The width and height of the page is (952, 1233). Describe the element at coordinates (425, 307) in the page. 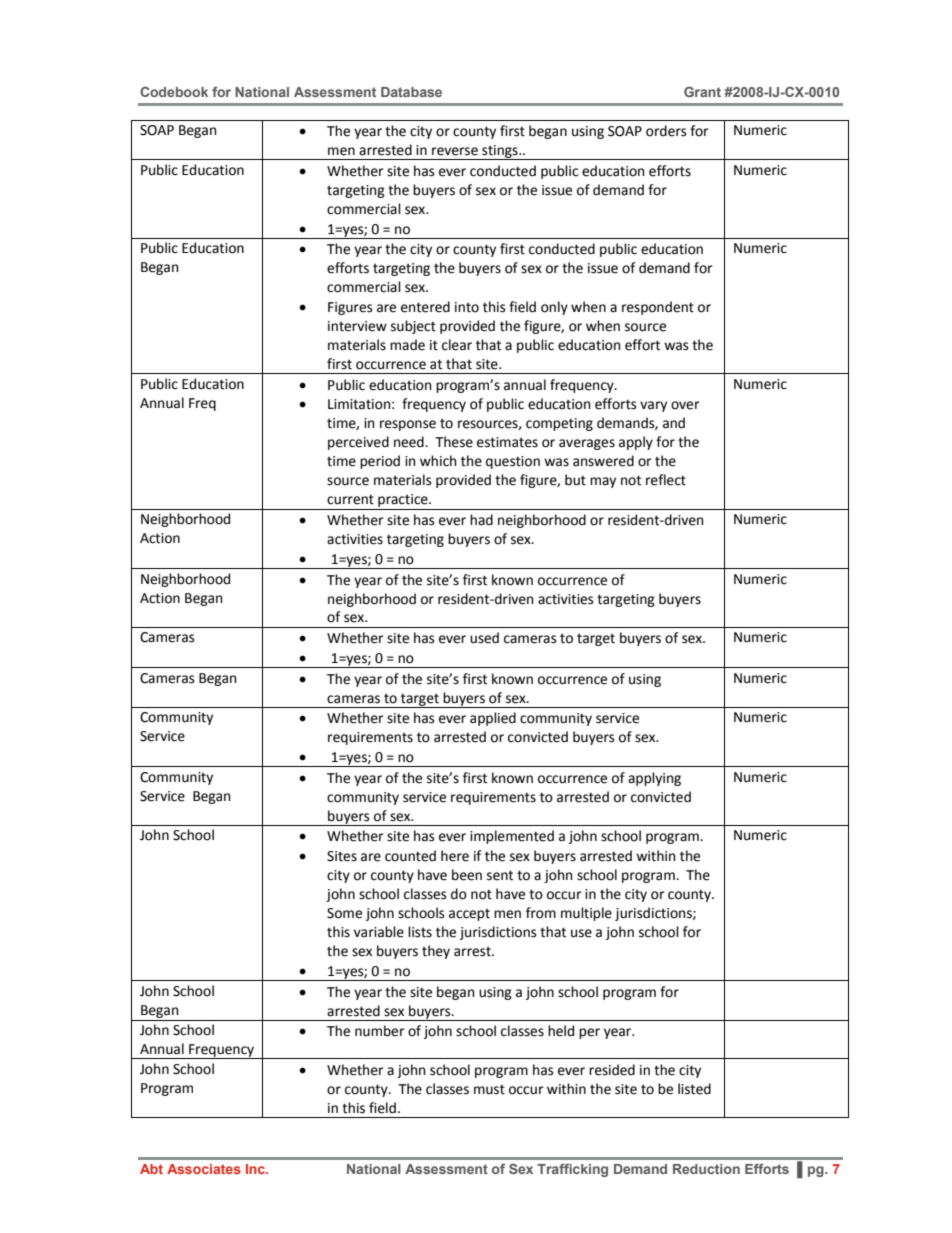

I see `entered` at that location.
